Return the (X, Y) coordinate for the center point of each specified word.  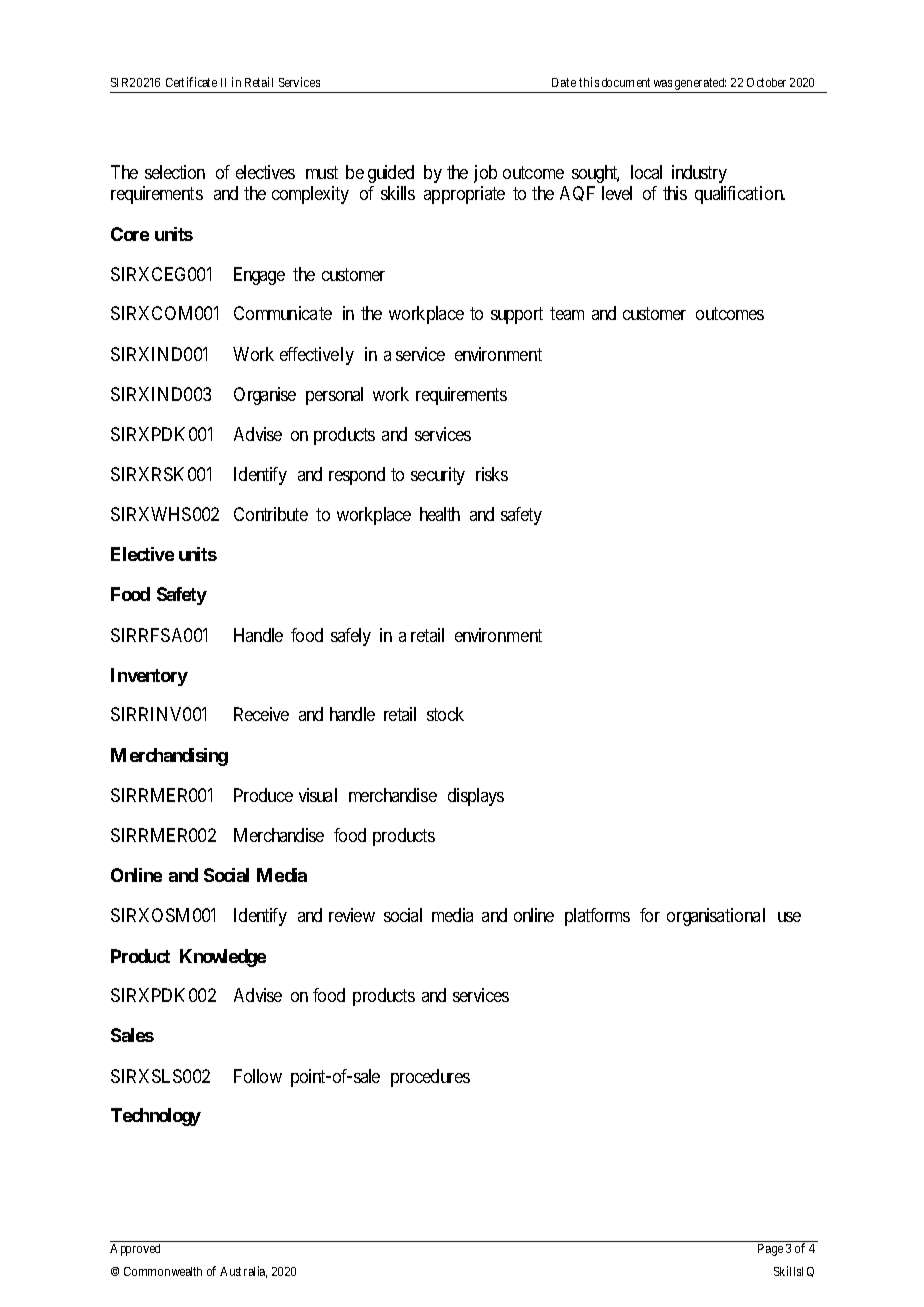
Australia (243, 1272)
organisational (716, 917)
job (485, 174)
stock (445, 714)
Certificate (191, 82)
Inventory (149, 677)
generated (700, 85)
